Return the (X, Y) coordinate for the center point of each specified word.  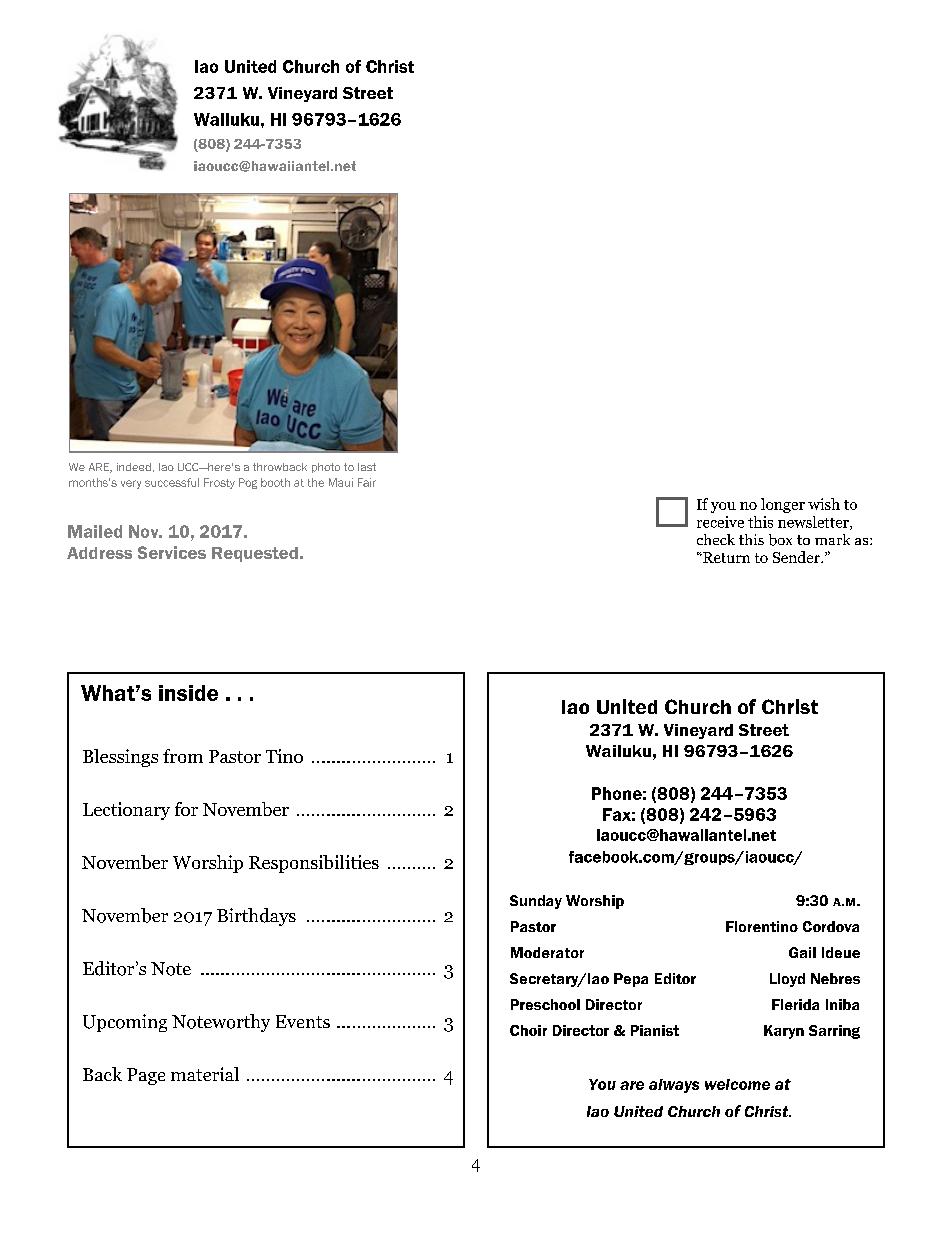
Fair (367, 482)
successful (172, 482)
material (205, 1074)
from (183, 756)
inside (188, 693)
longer (783, 505)
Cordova (831, 926)
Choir (528, 1030)
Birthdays (256, 917)
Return (725, 557)
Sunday (536, 902)
